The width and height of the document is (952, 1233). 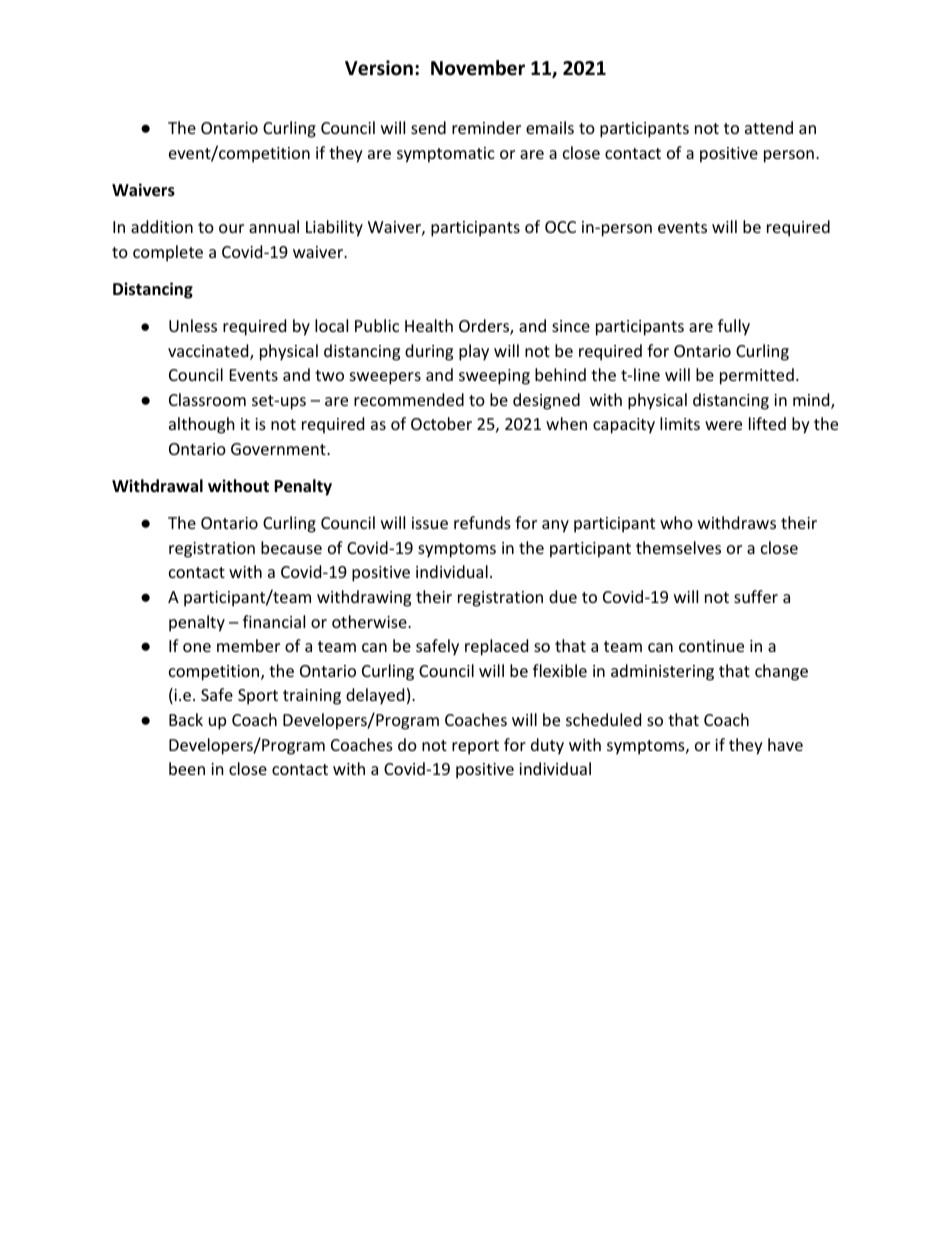 I want to click on because, so click(x=291, y=547).
